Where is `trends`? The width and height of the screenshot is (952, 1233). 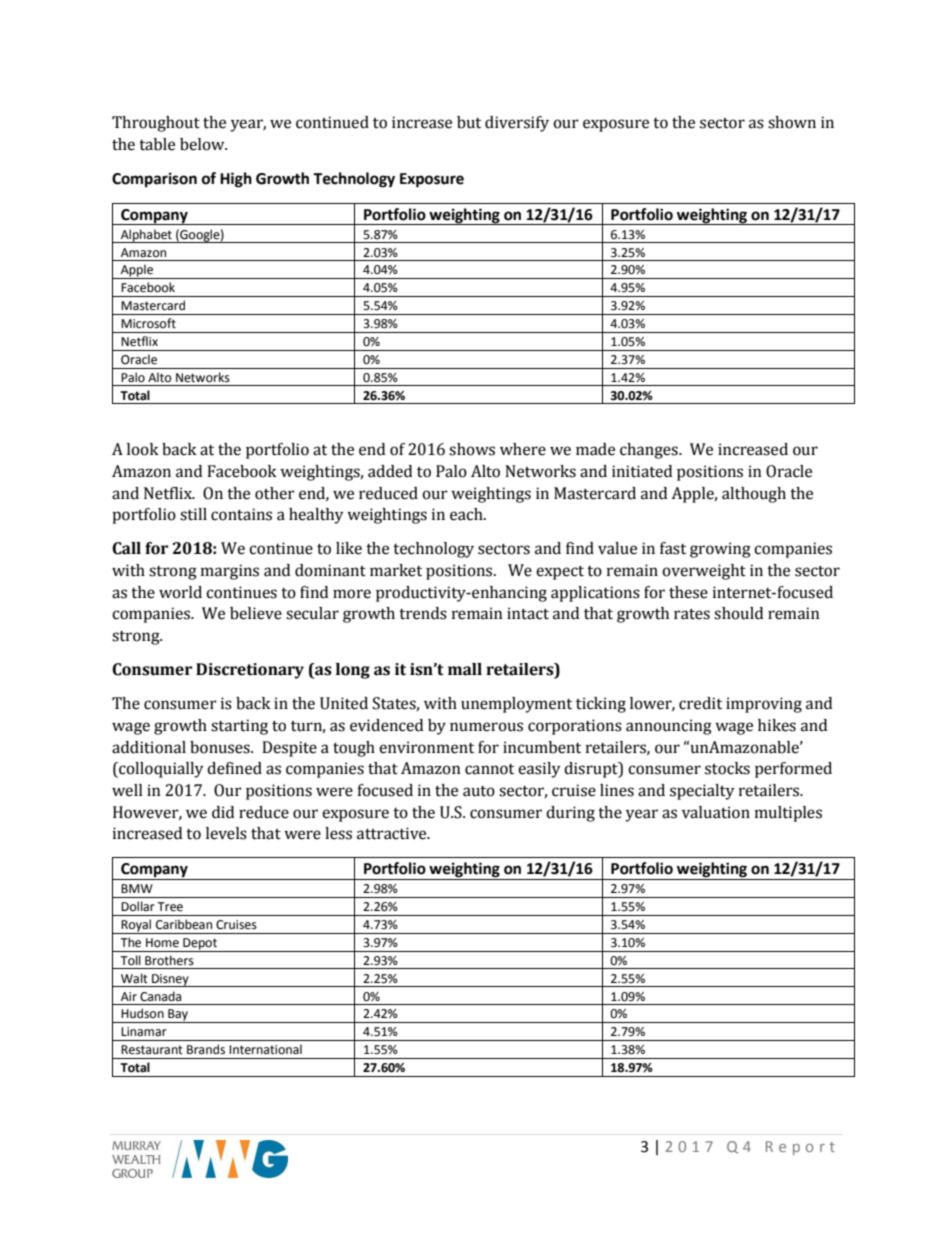
trends is located at coordinates (423, 613).
